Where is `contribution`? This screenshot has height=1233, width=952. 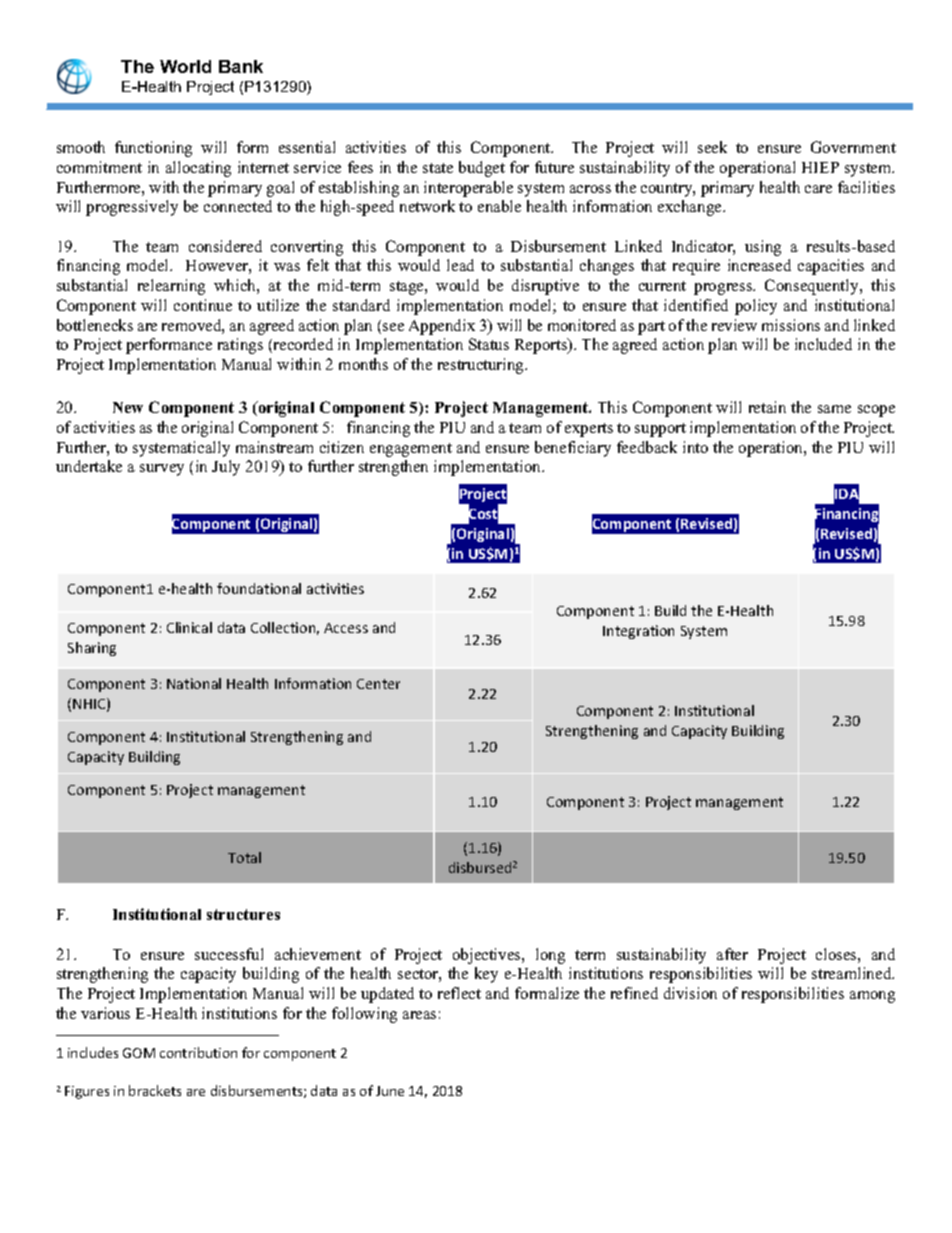 contribution is located at coordinates (198, 1052).
